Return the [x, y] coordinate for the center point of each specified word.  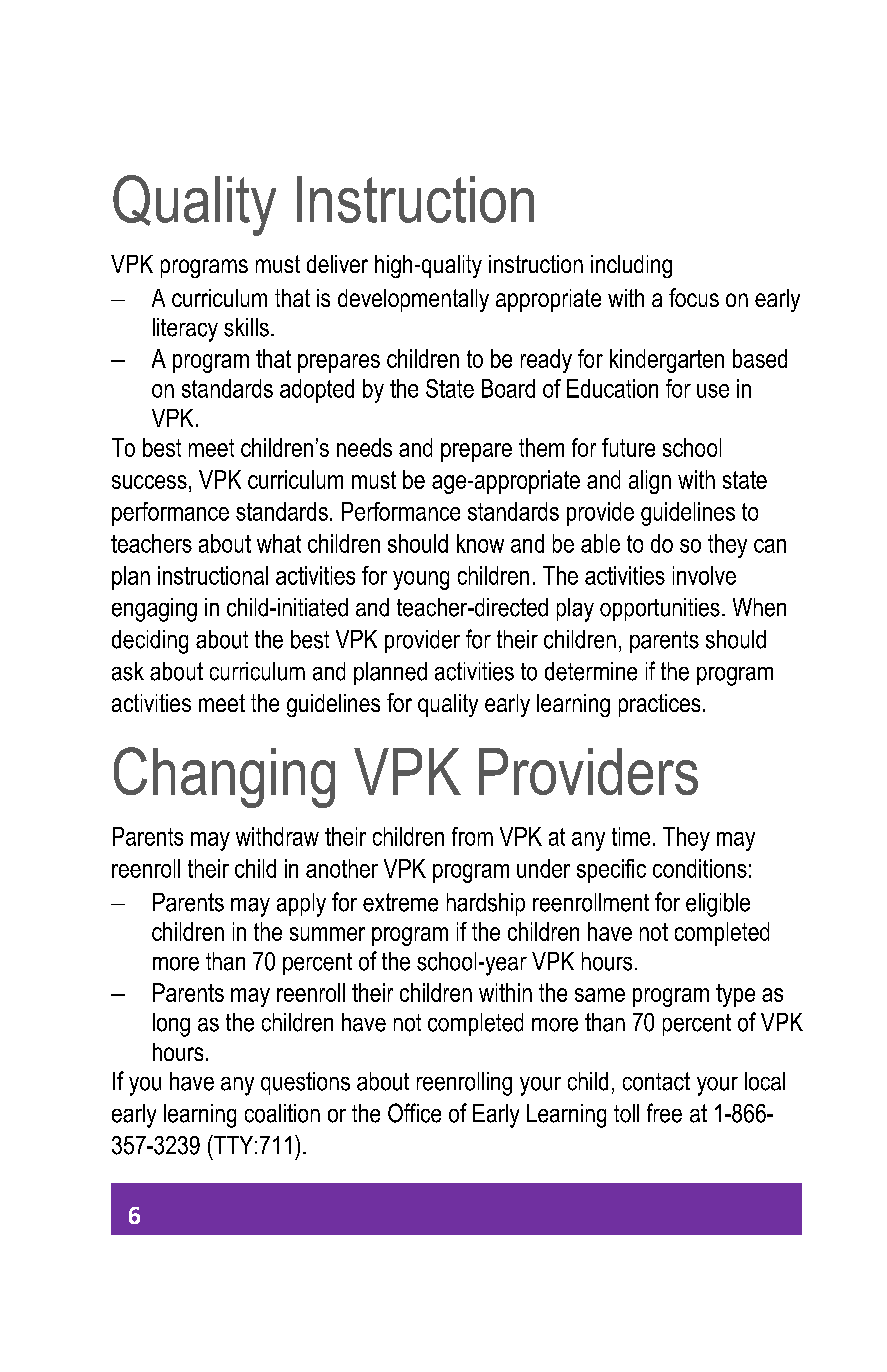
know [480, 543]
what [279, 543]
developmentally [413, 300]
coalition [282, 1113]
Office [414, 1113]
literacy [185, 330]
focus [694, 297]
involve [704, 575]
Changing [224, 777]
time [631, 836]
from [472, 836]
